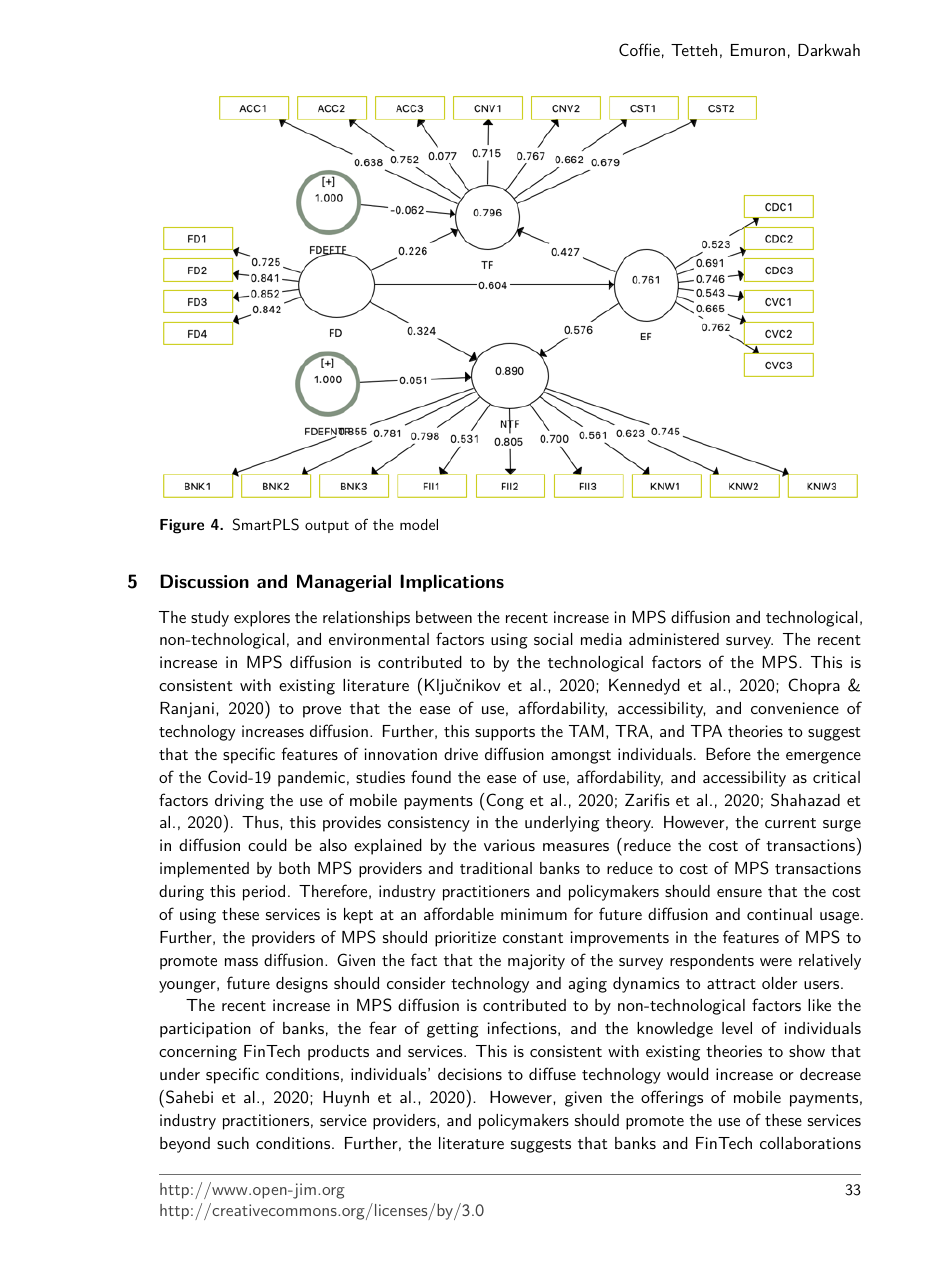 The width and height of the image is (952, 1270). What do you see at coordinates (327, 527) in the image?
I see `output` at bounding box center [327, 527].
